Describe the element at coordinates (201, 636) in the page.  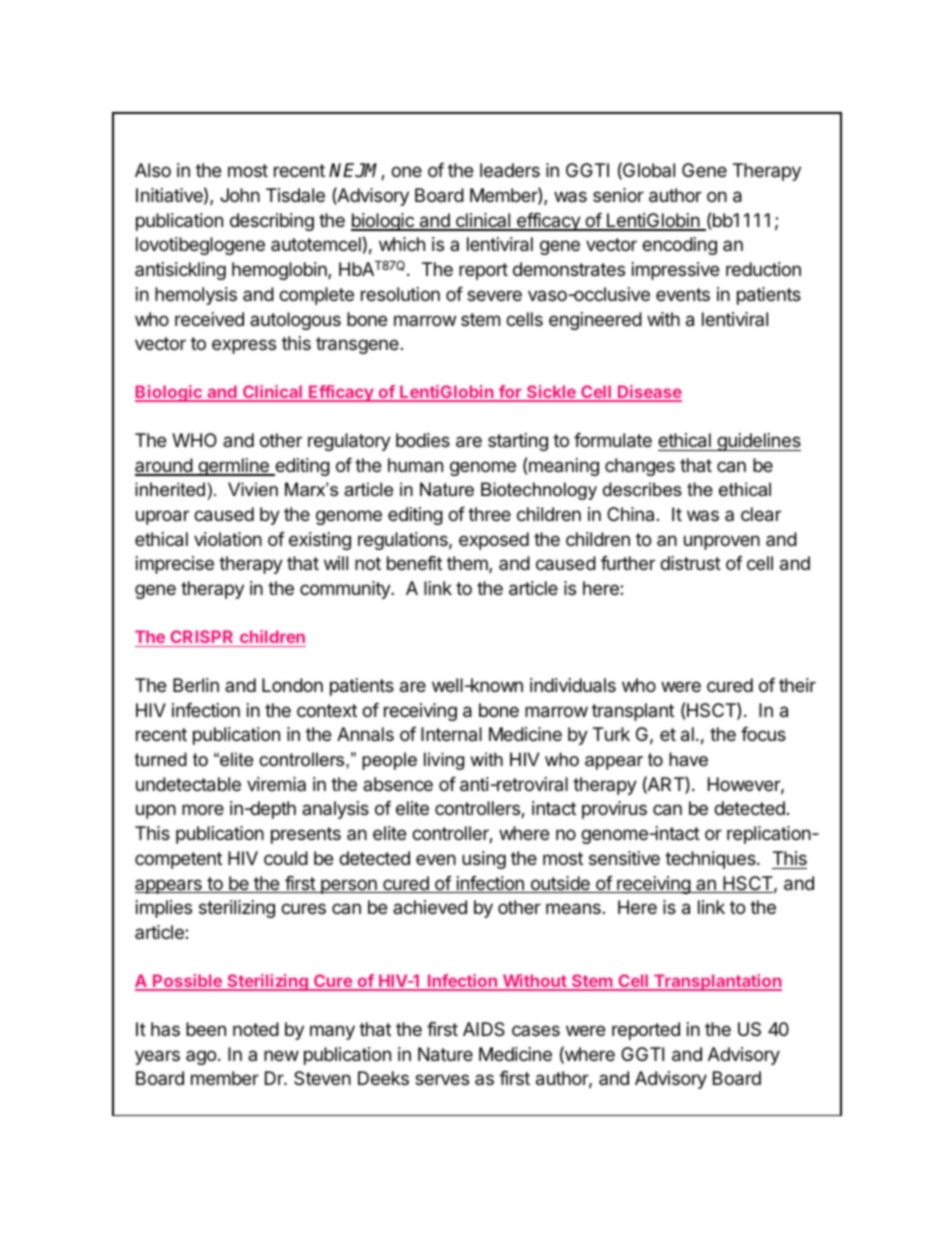
I see `CRISPR` at that location.
